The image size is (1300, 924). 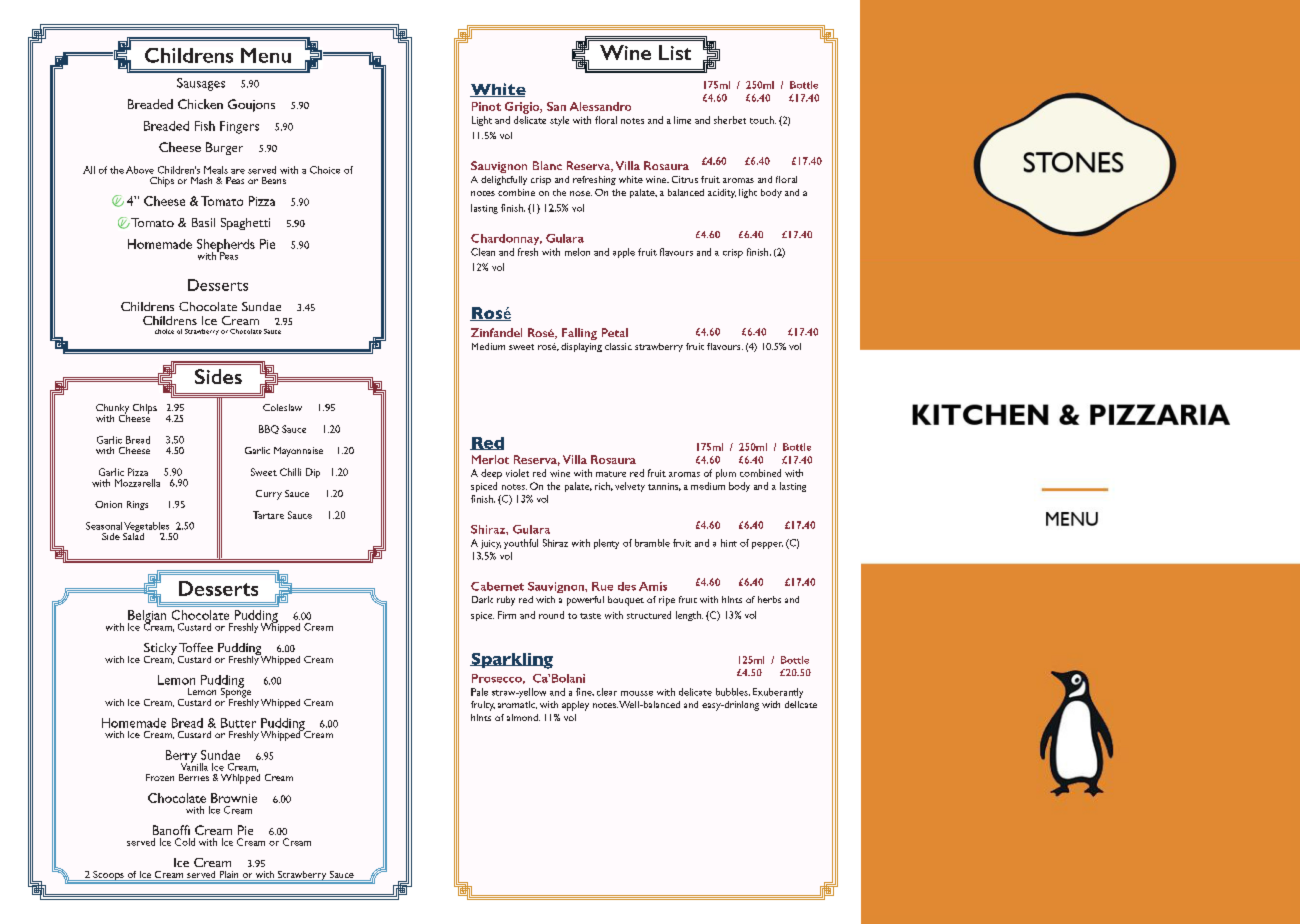 I want to click on plum, so click(x=726, y=474).
